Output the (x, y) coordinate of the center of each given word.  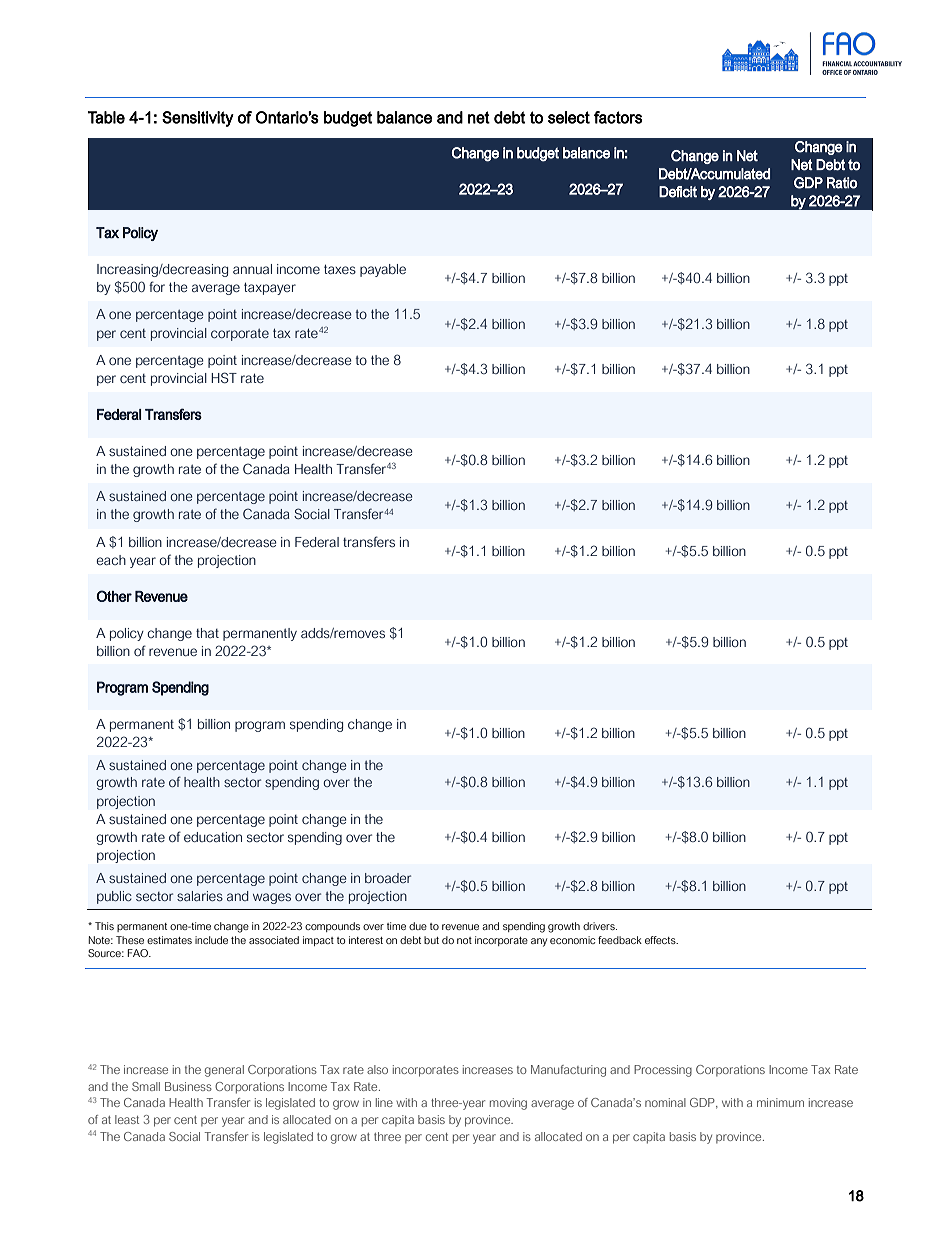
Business (188, 1086)
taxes (340, 269)
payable (383, 270)
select (569, 117)
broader (388, 878)
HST (224, 377)
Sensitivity (198, 119)
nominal (665, 1102)
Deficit (678, 192)
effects (661, 940)
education (213, 837)
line (384, 1102)
